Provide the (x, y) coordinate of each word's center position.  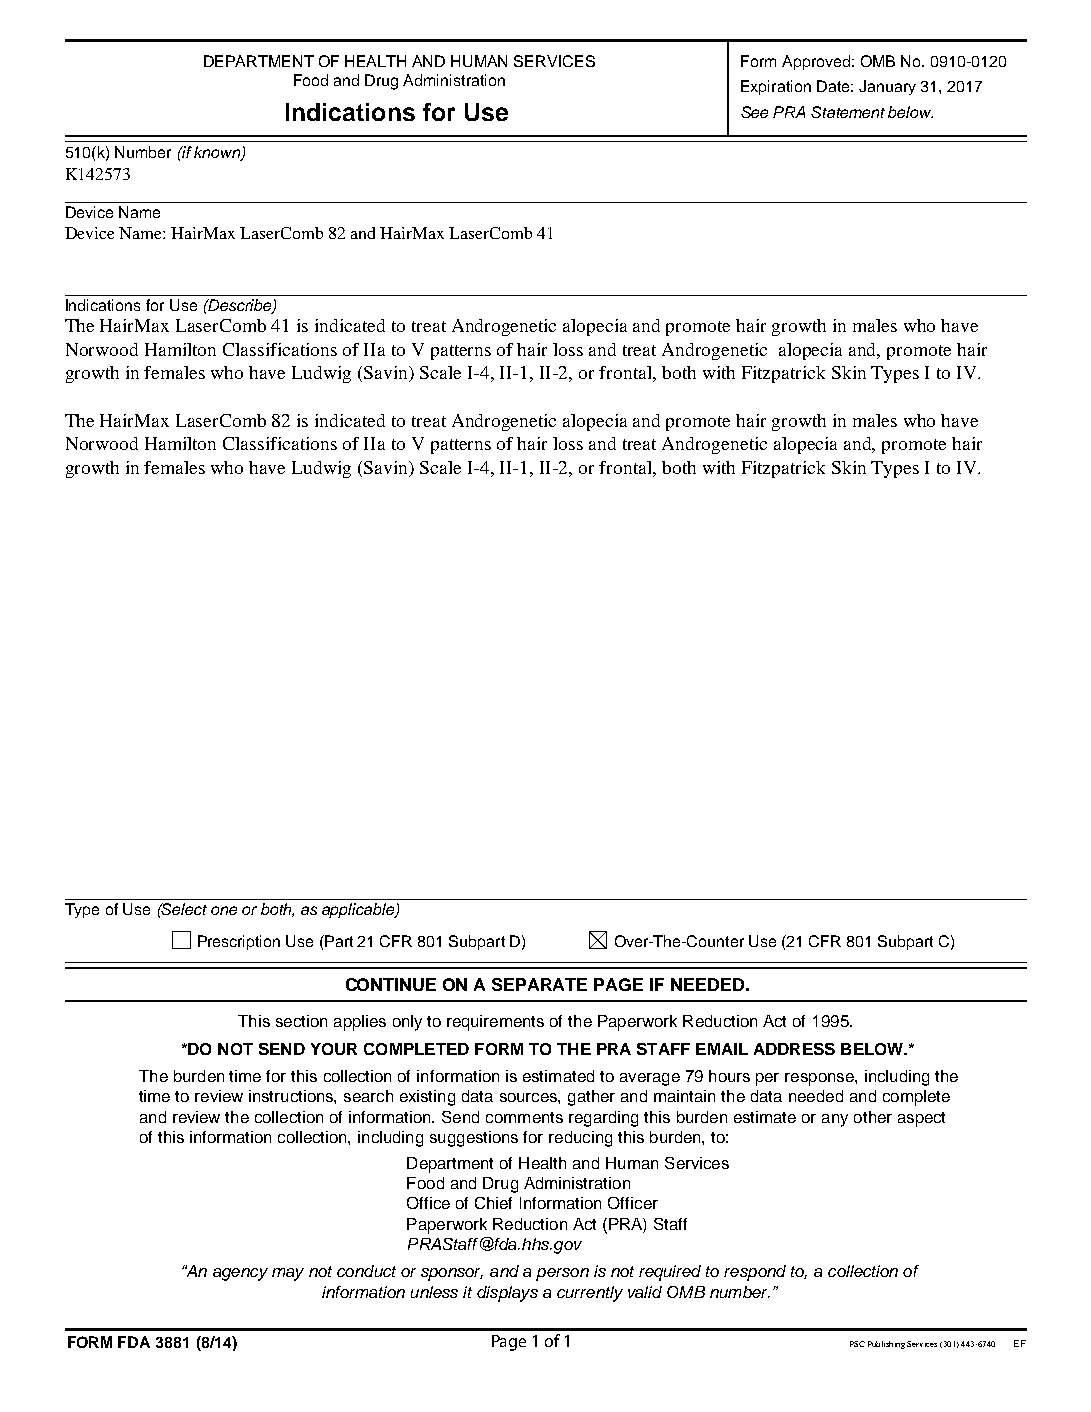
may (288, 1274)
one (224, 910)
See (754, 112)
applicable (359, 910)
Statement (848, 112)
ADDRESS (794, 1049)
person (562, 1274)
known (218, 153)
